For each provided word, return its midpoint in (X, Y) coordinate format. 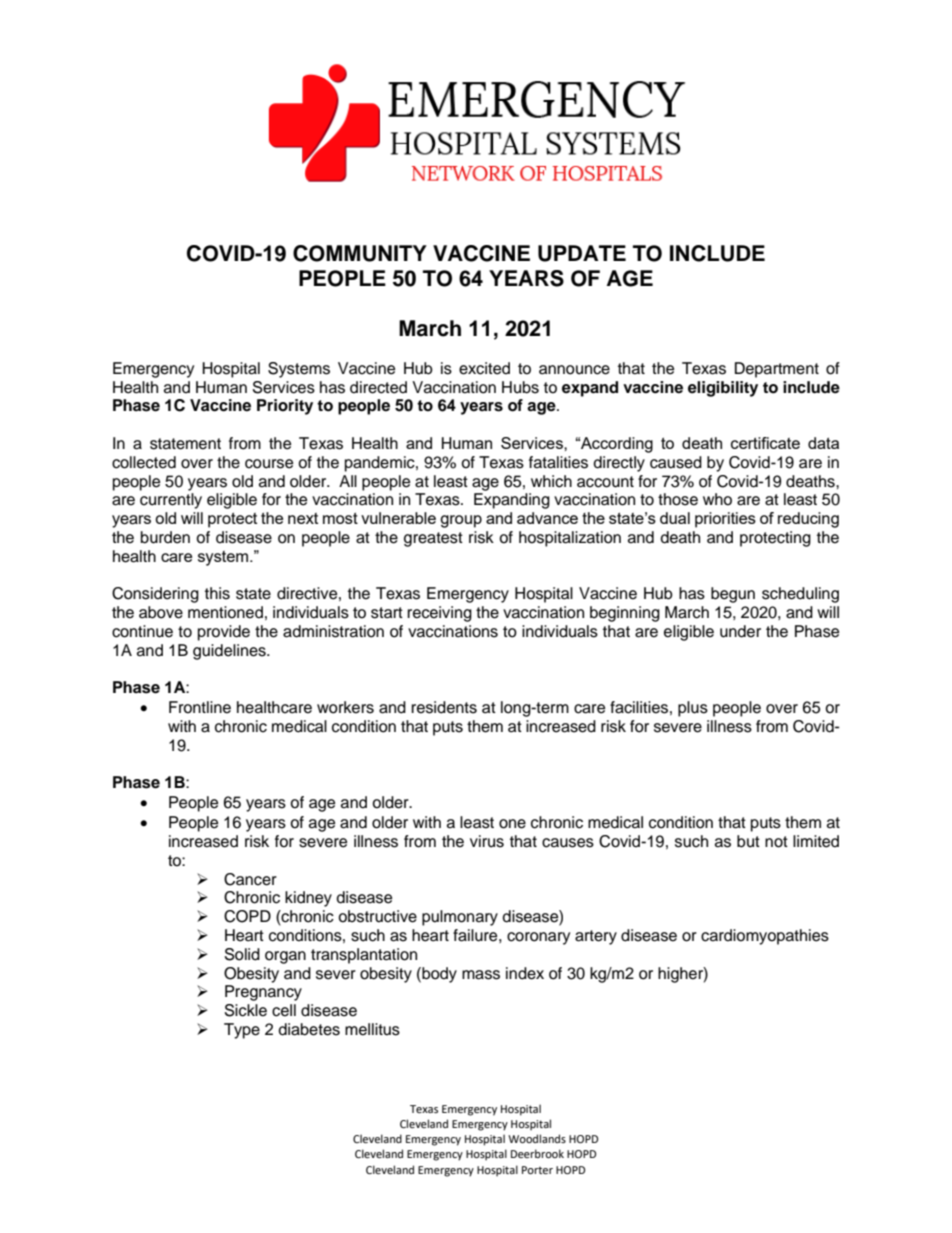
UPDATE (582, 253)
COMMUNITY (360, 253)
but (748, 841)
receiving (439, 614)
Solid (242, 954)
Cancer (250, 879)
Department (777, 370)
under (740, 631)
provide (224, 633)
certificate (765, 443)
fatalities (558, 462)
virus (487, 841)
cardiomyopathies (765, 937)
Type (242, 1031)
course (269, 464)
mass (481, 975)
